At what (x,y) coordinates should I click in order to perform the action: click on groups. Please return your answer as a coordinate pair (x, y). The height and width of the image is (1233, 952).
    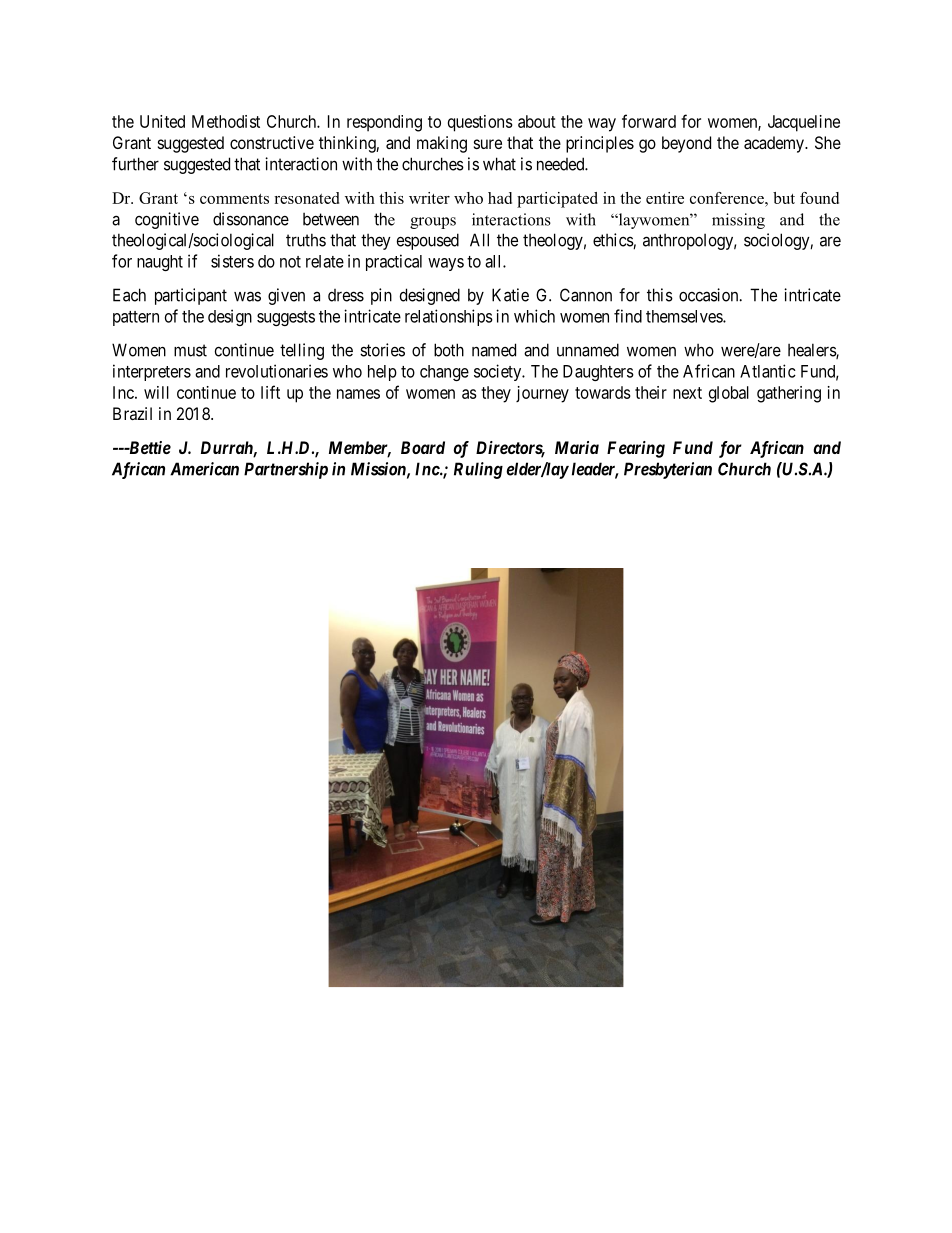
    Looking at the image, I should click on (433, 223).
